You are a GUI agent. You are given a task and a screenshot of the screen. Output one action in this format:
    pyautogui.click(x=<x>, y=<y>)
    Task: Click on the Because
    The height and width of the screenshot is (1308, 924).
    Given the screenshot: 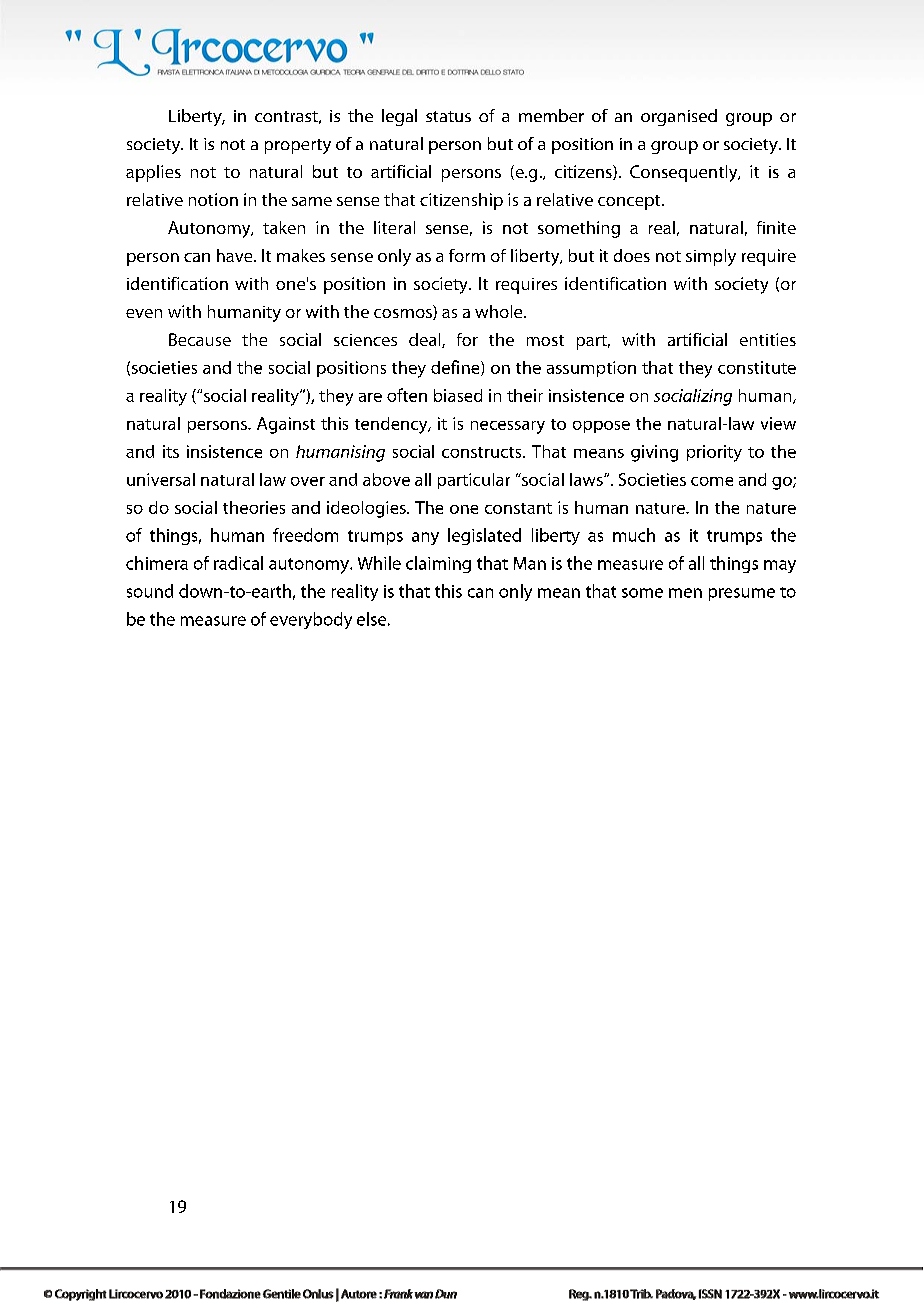 What is the action you would take?
    pyautogui.click(x=200, y=339)
